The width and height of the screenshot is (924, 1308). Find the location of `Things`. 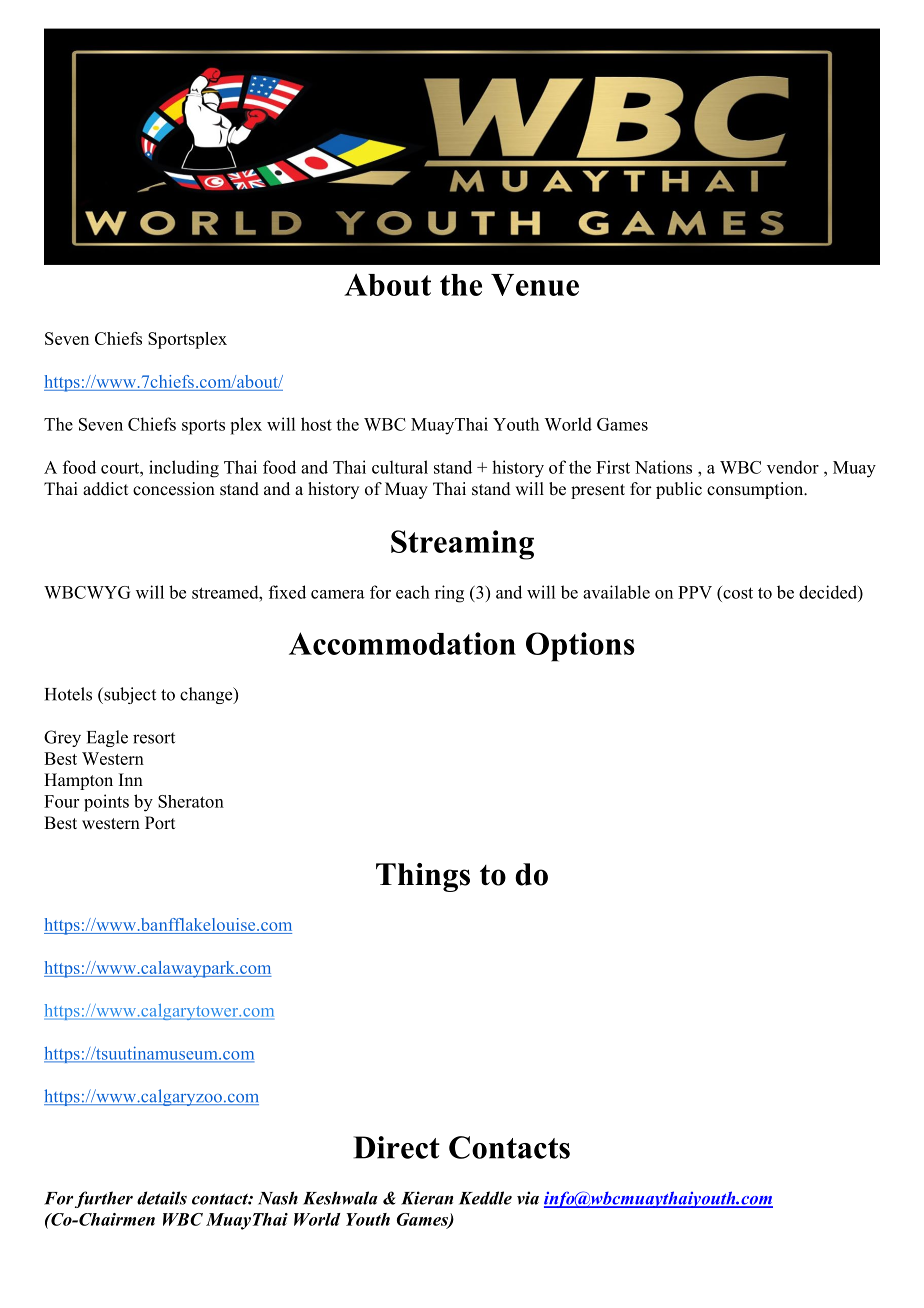

Things is located at coordinates (423, 877).
